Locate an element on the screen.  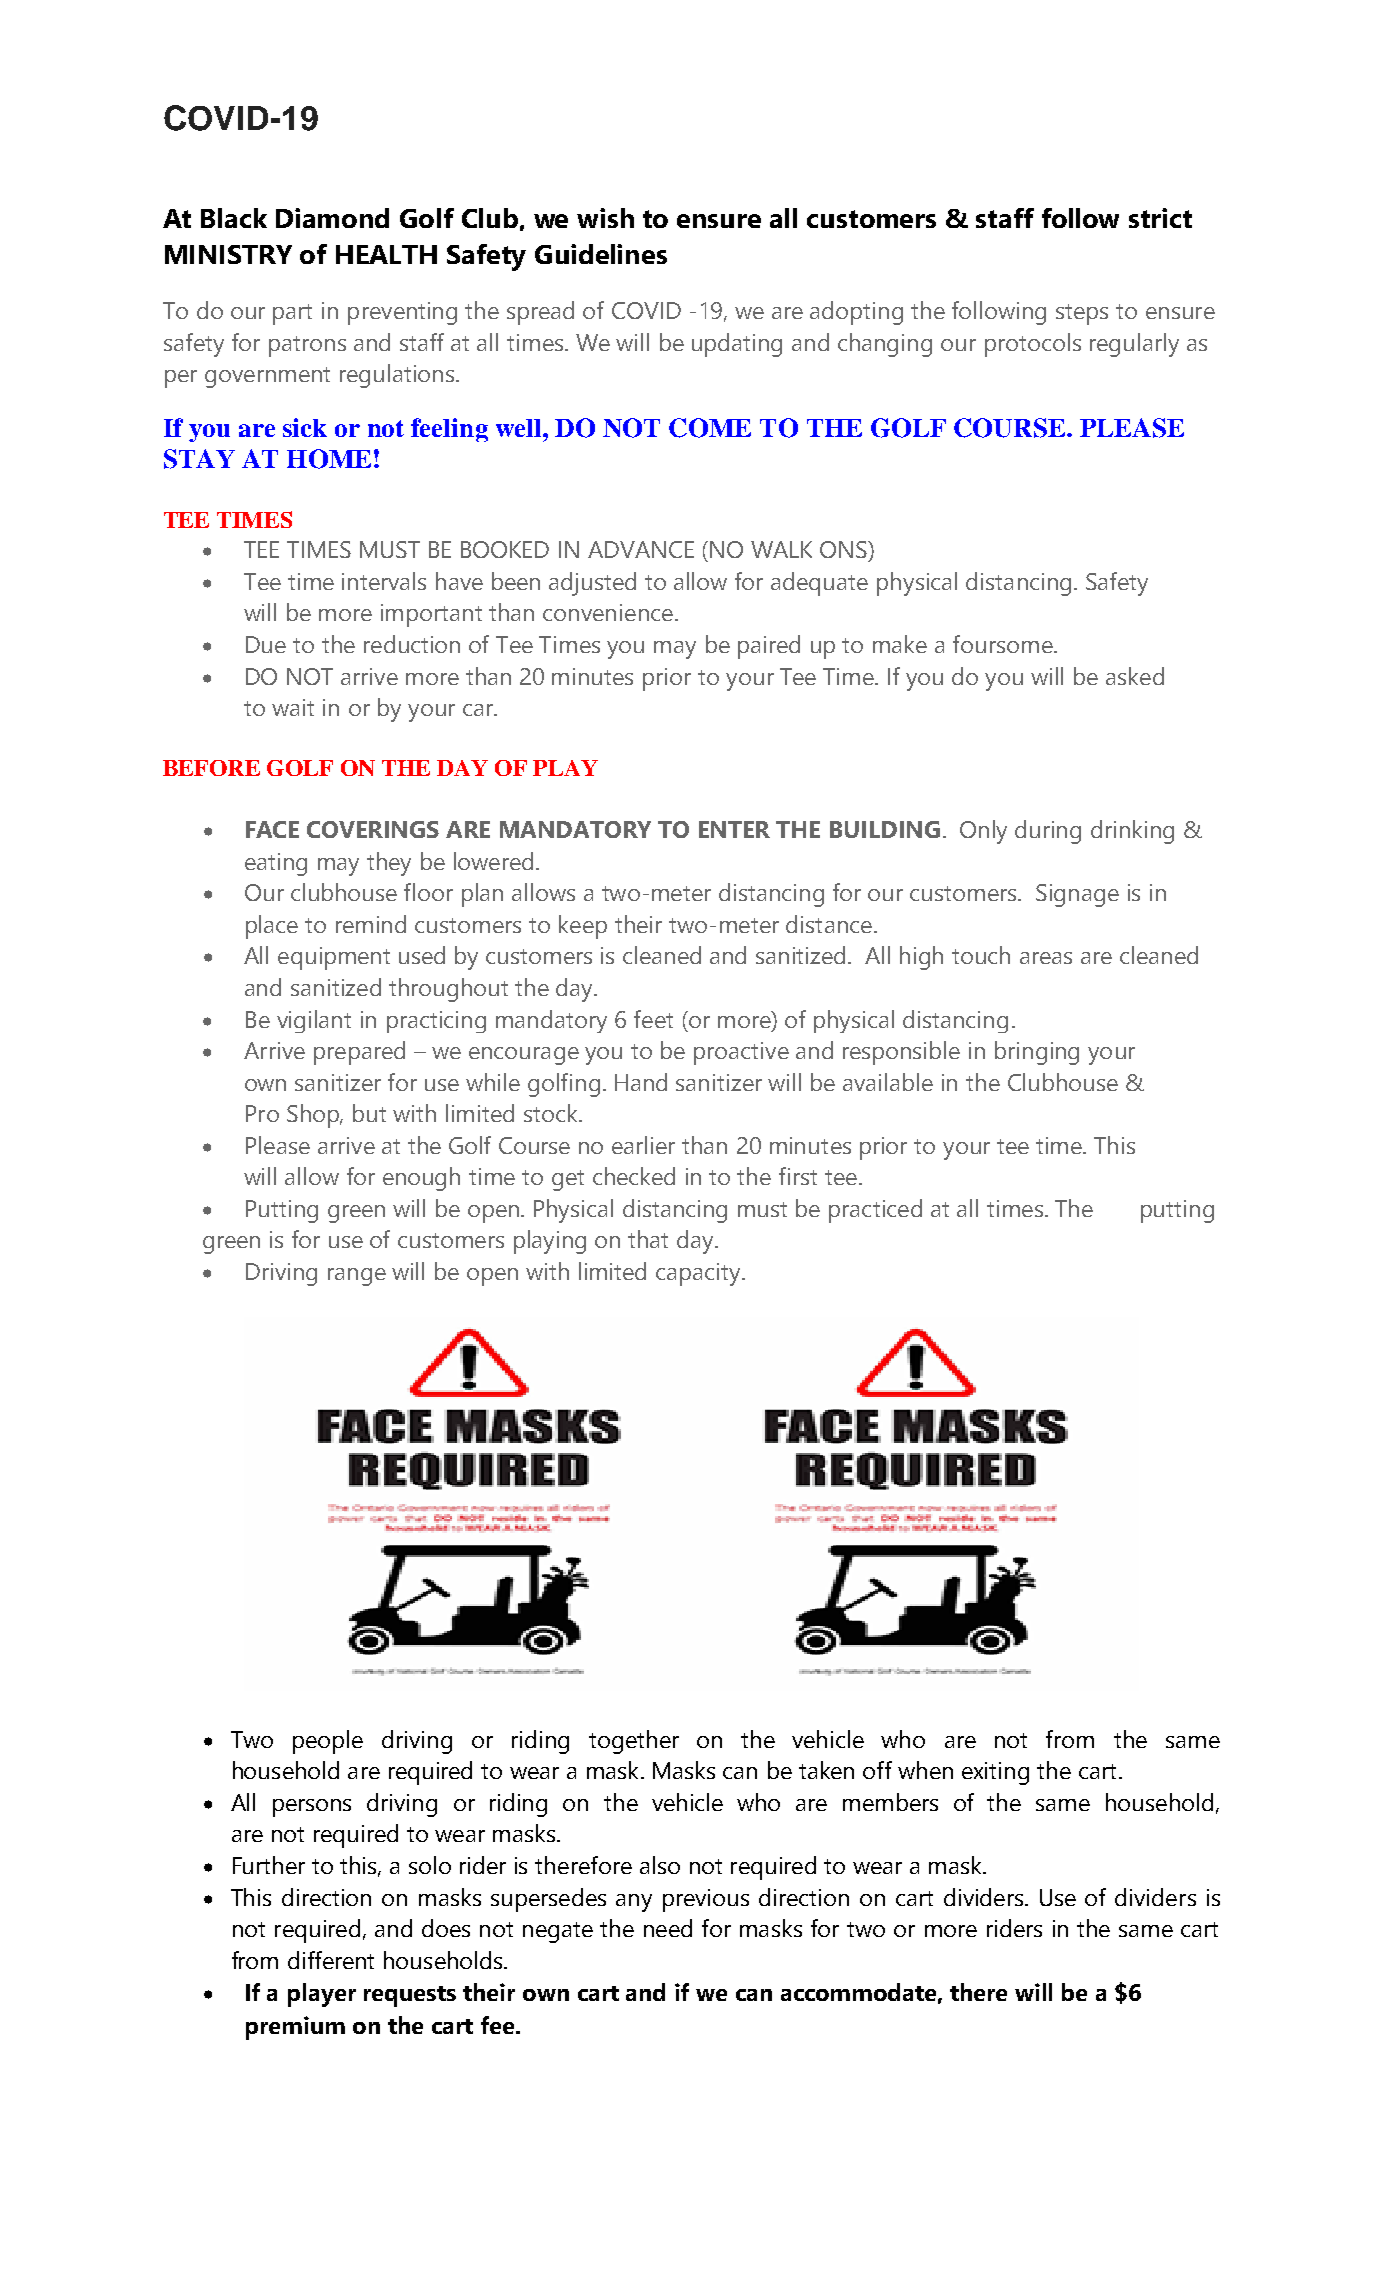
together is located at coordinates (634, 1742).
